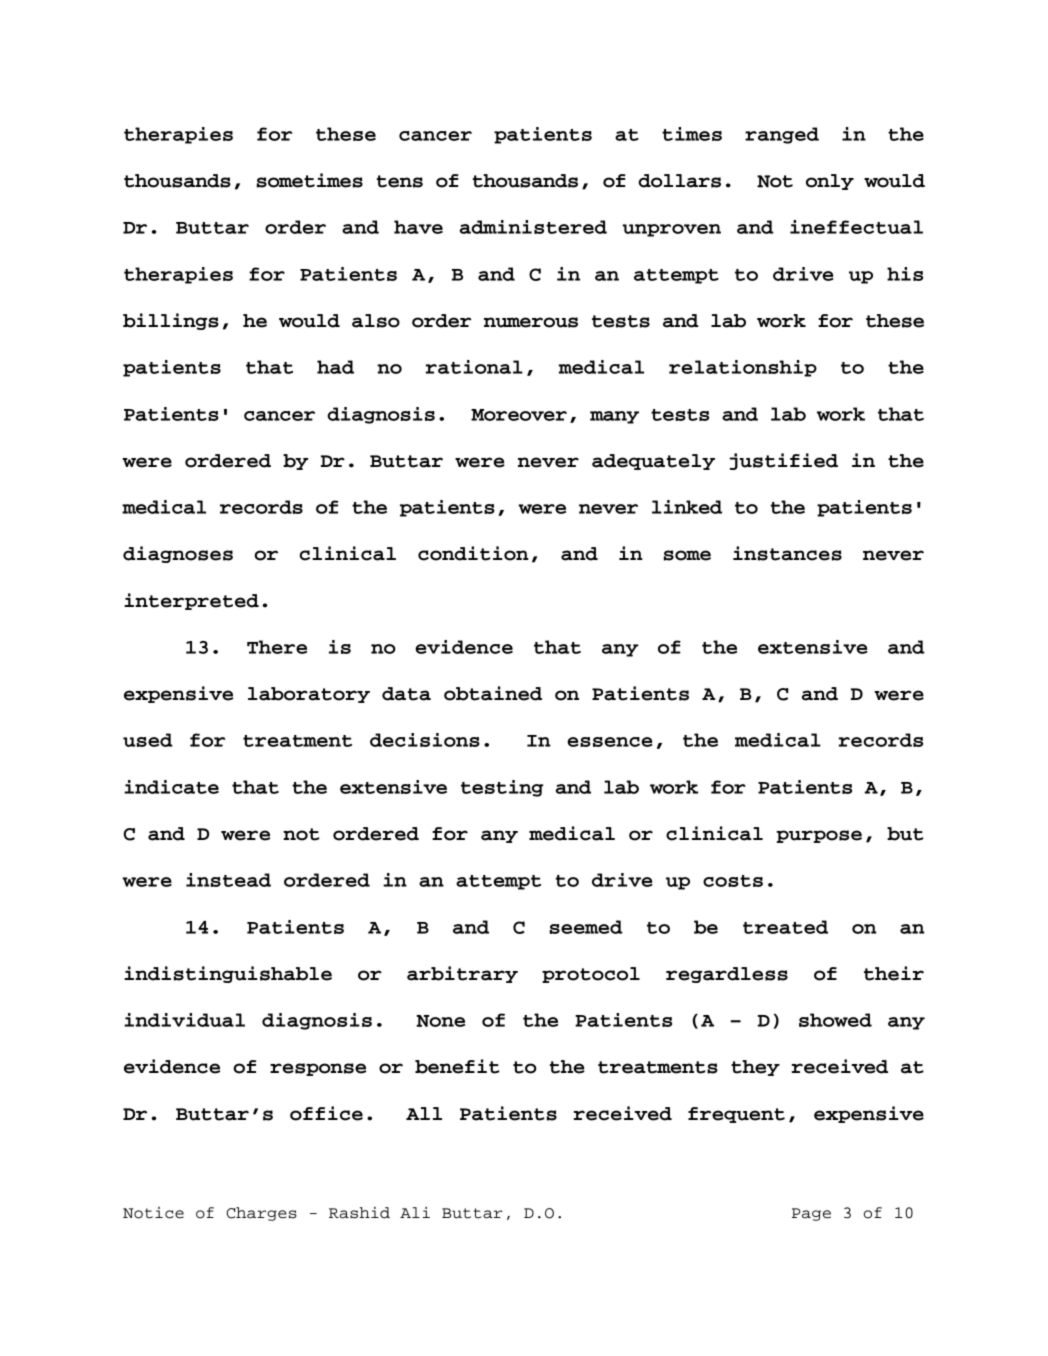  Describe the element at coordinates (493, 693) in the page. I see `obtained` at that location.
